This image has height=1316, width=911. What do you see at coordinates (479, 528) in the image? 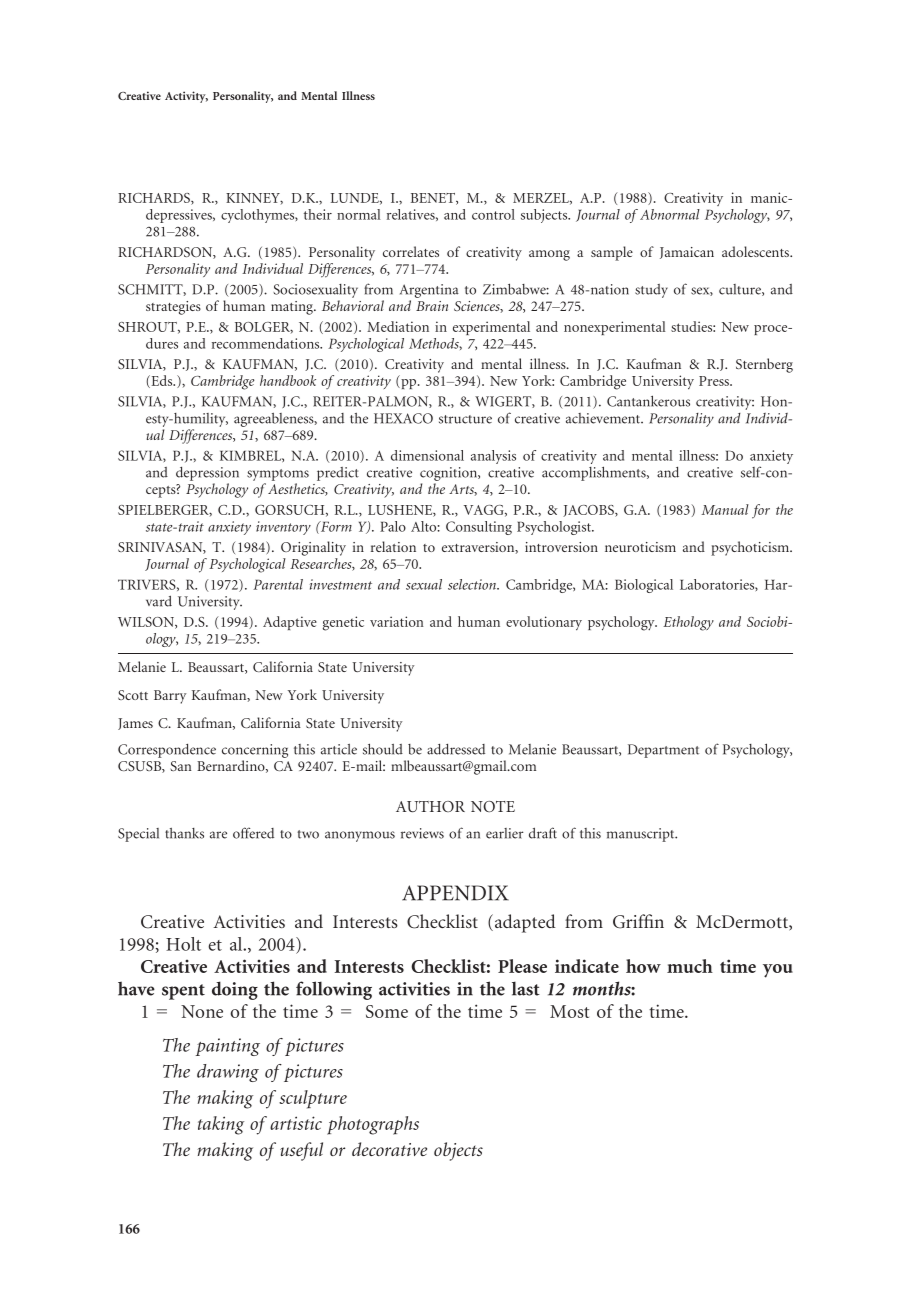
I see `Consulting` at bounding box center [479, 528].
